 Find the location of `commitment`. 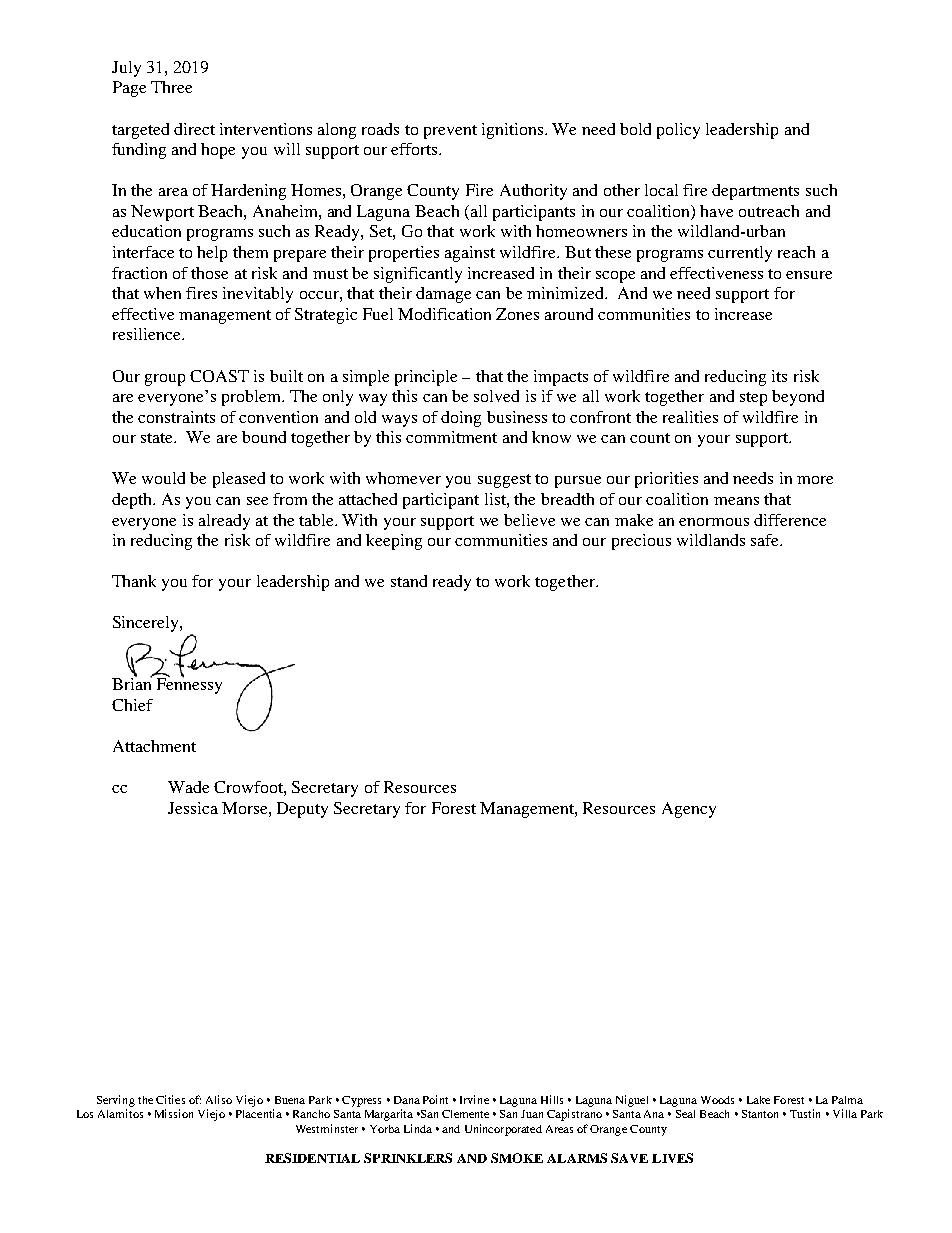

commitment is located at coordinates (451, 437).
